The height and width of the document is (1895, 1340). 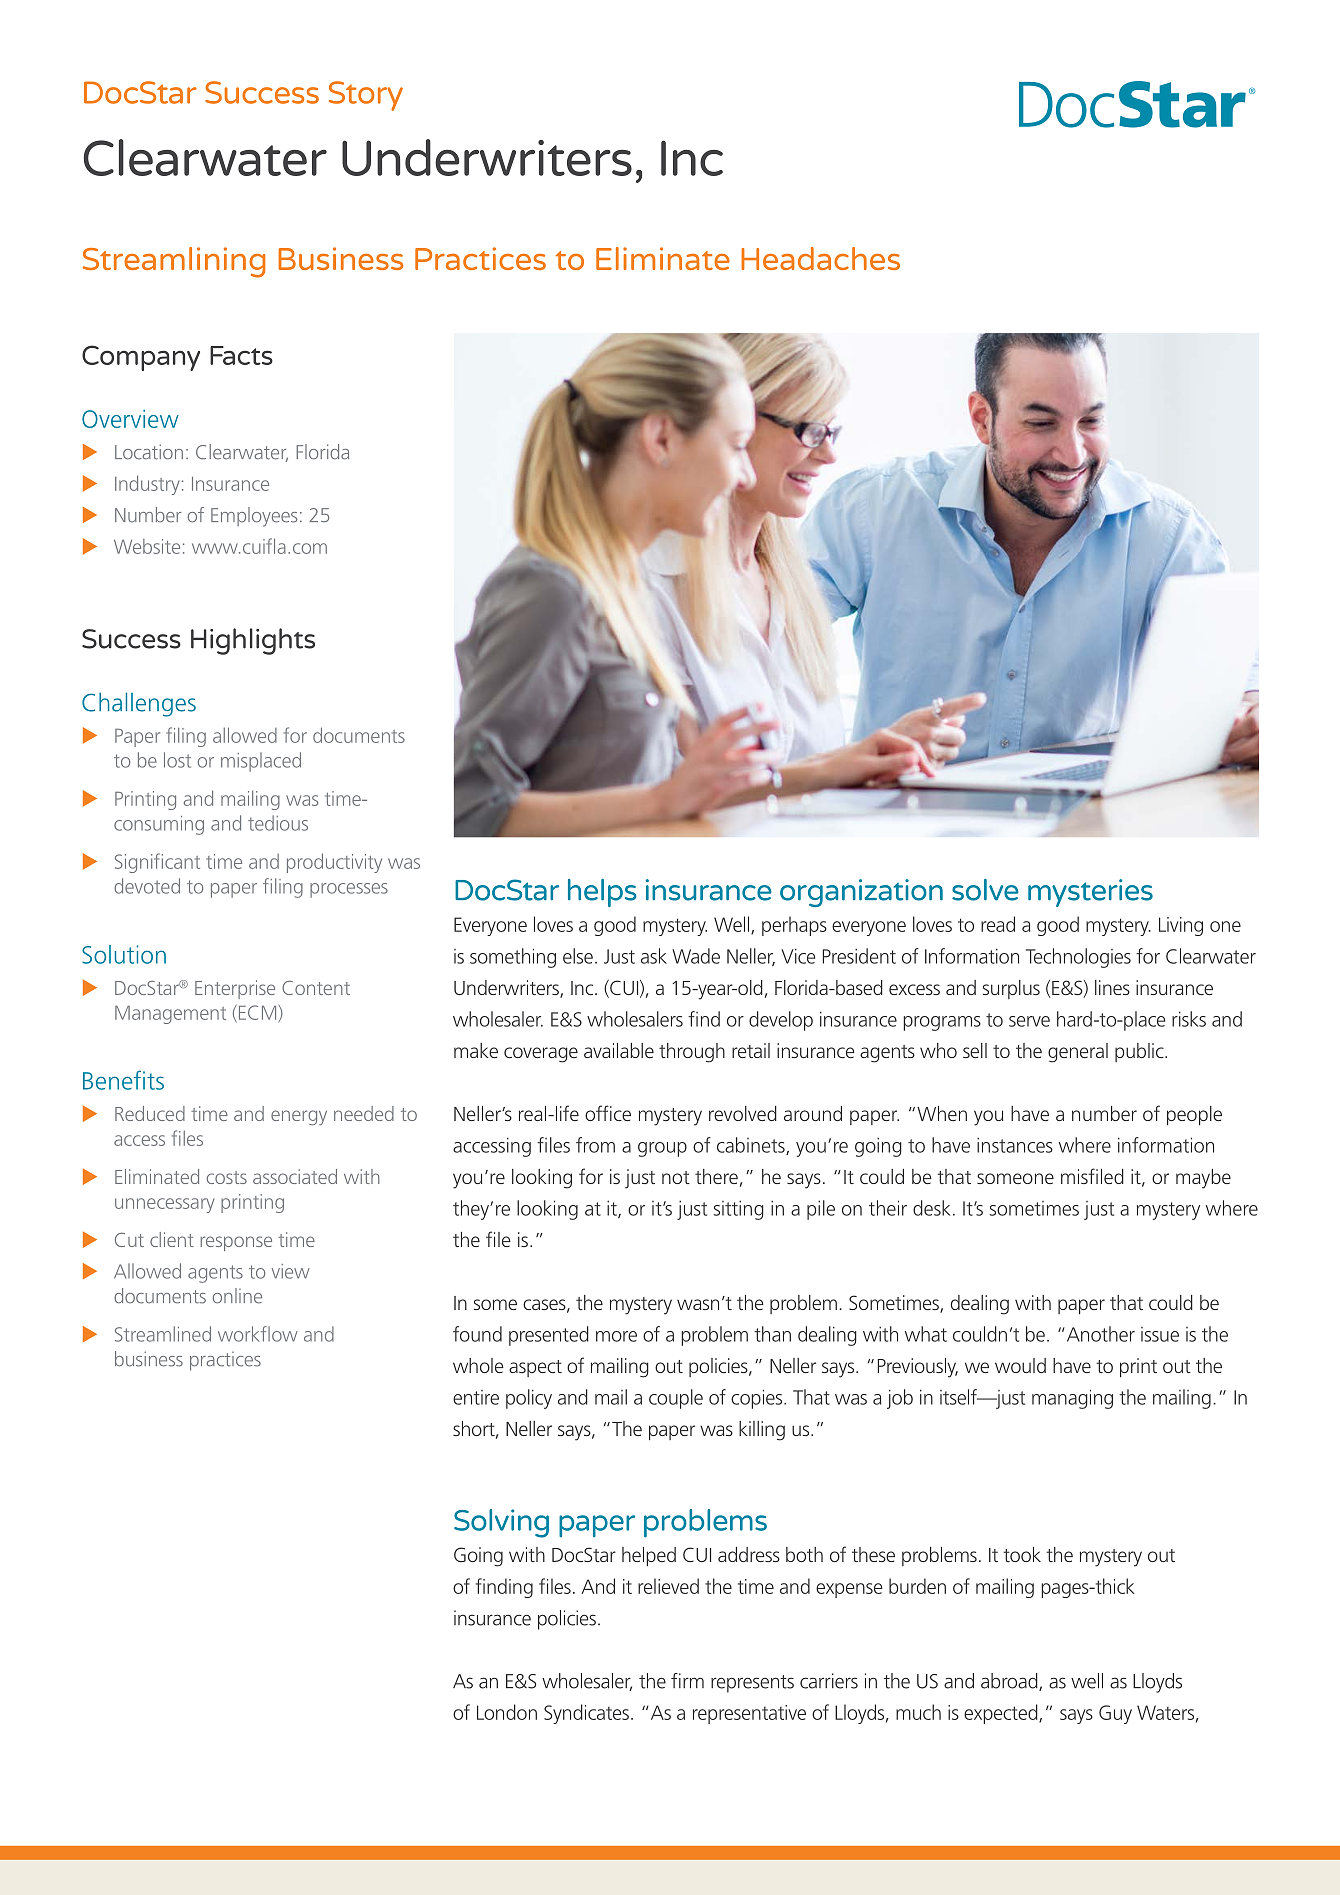 What do you see at coordinates (366, 96) in the document?
I see `Story` at bounding box center [366, 96].
